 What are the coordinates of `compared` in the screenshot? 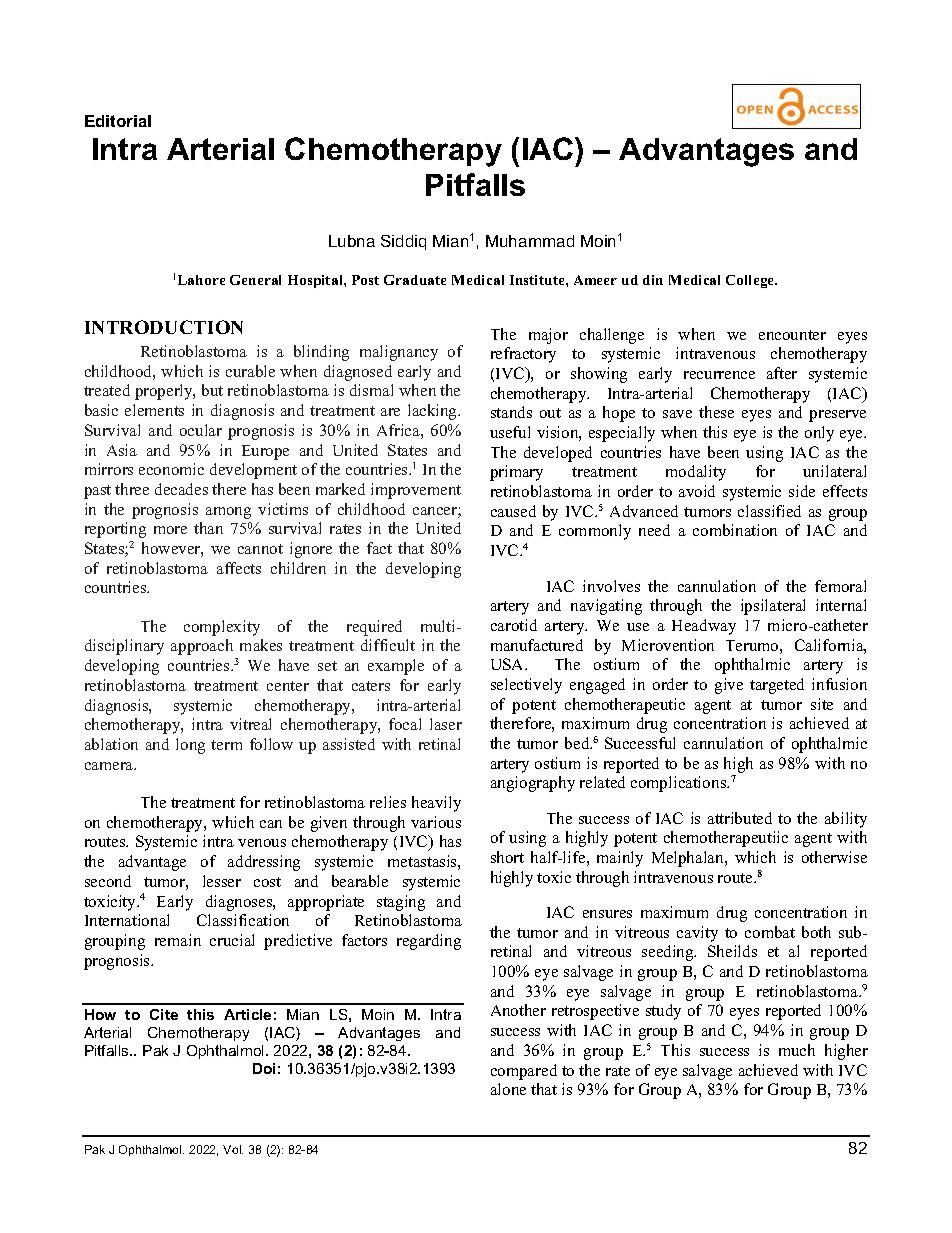 It's located at (524, 1072).
